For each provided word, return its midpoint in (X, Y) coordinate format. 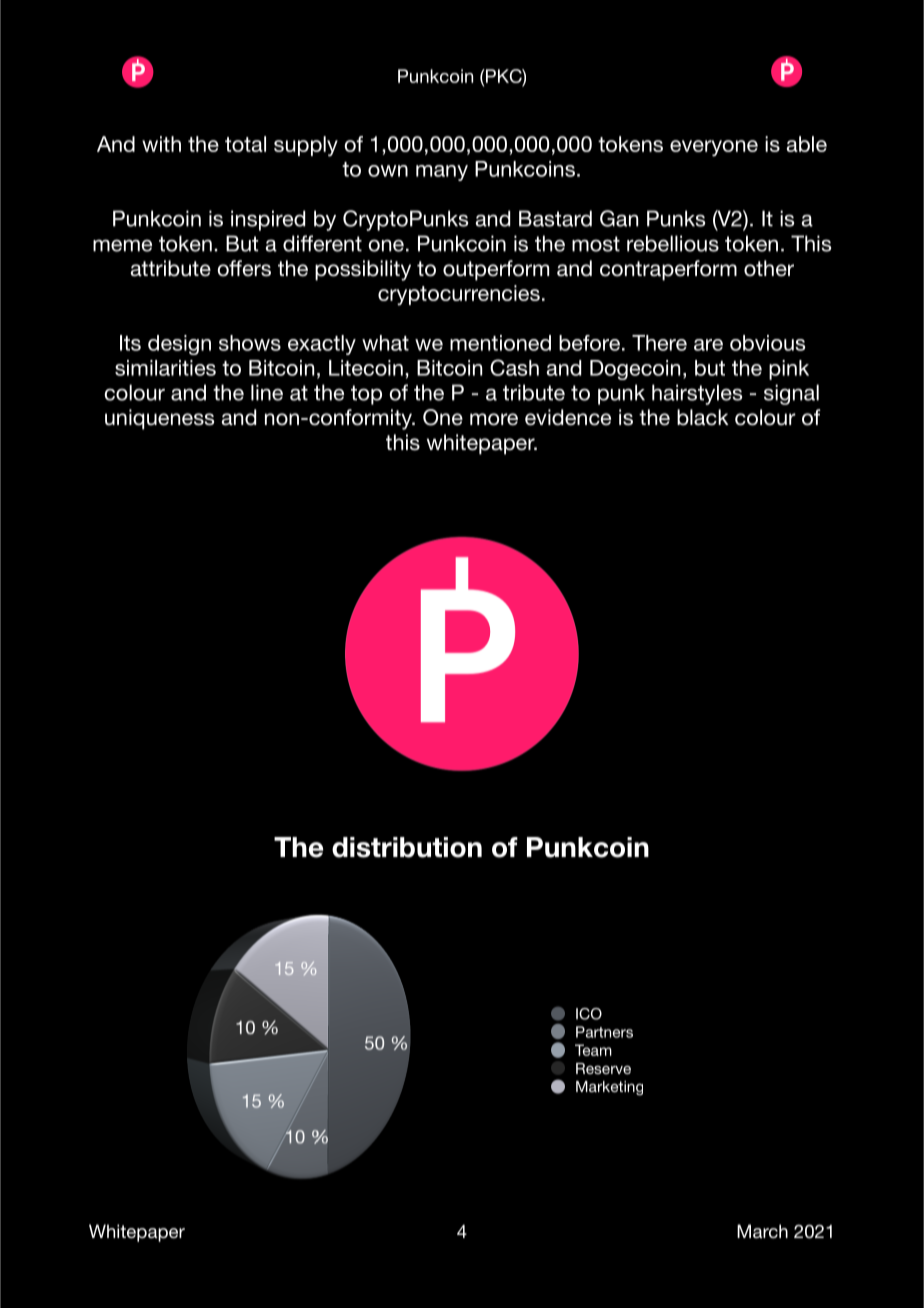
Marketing (609, 1088)
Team (593, 1050)
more (494, 419)
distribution (407, 847)
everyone (714, 148)
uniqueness (159, 419)
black (703, 417)
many (442, 173)
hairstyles (697, 394)
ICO (589, 1014)
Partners (604, 1032)
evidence (568, 417)
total (245, 144)
